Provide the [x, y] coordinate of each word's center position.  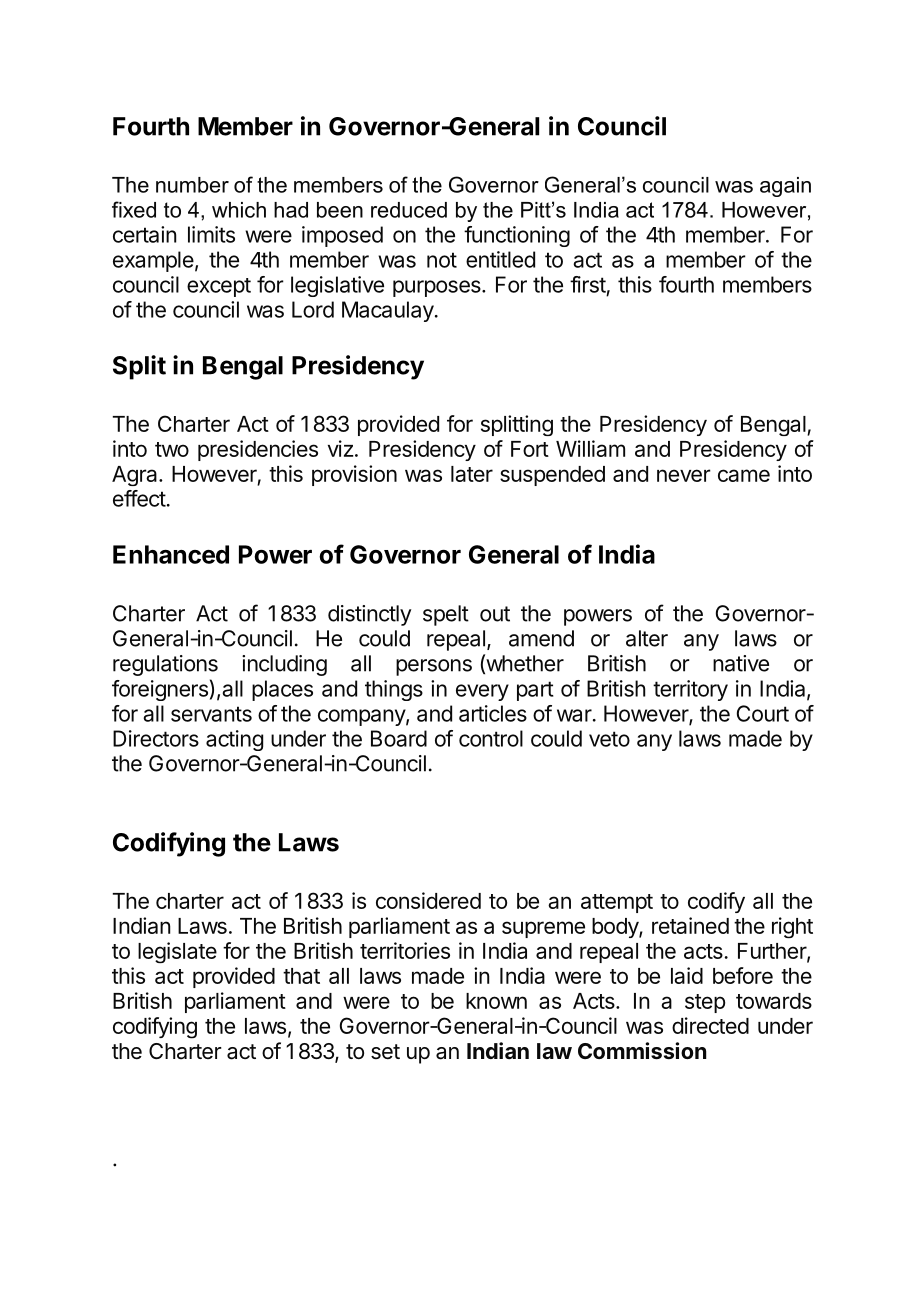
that [301, 976]
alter [647, 638]
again [785, 187]
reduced [409, 210]
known [496, 1001]
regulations [165, 665]
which [239, 210]
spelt [446, 615]
